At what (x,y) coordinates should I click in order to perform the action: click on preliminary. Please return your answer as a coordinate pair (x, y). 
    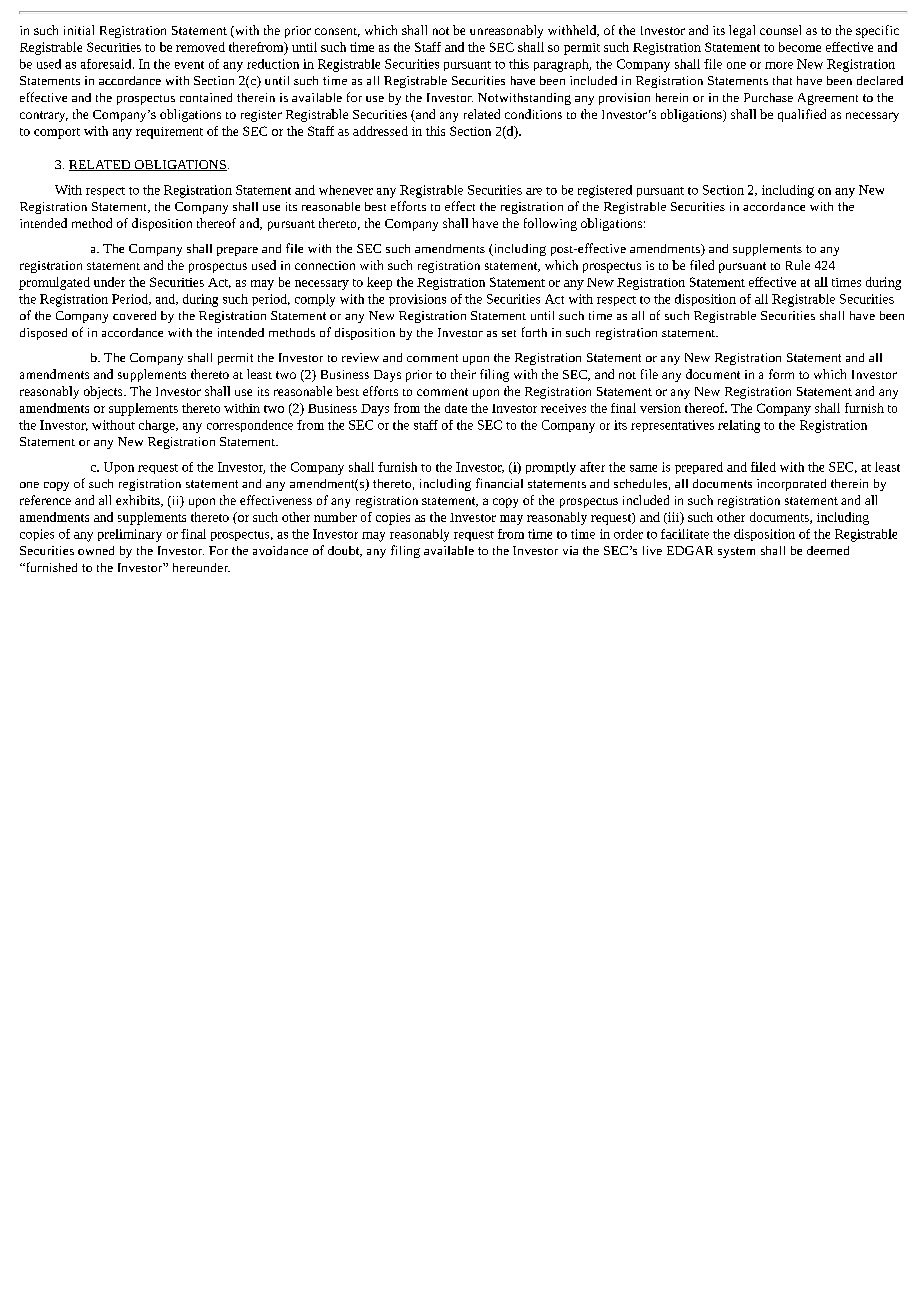
    Looking at the image, I should click on (130, 535).
